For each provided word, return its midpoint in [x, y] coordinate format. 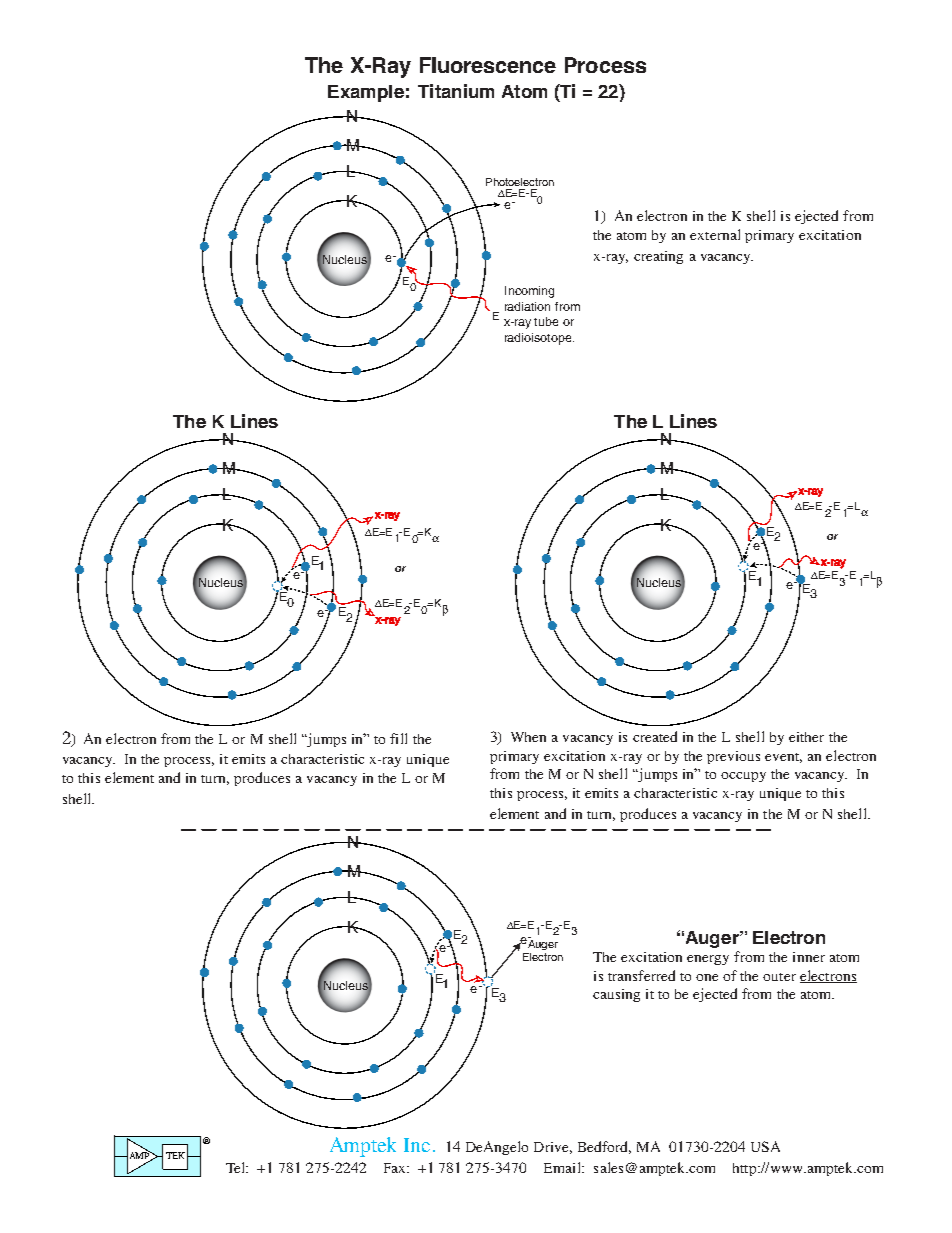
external [715, 234]
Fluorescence [488, 65]
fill [398, 738]
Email [563, 1167]
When [528, 737]
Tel [237, 1167]
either [806, 737]
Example [366, 93]
